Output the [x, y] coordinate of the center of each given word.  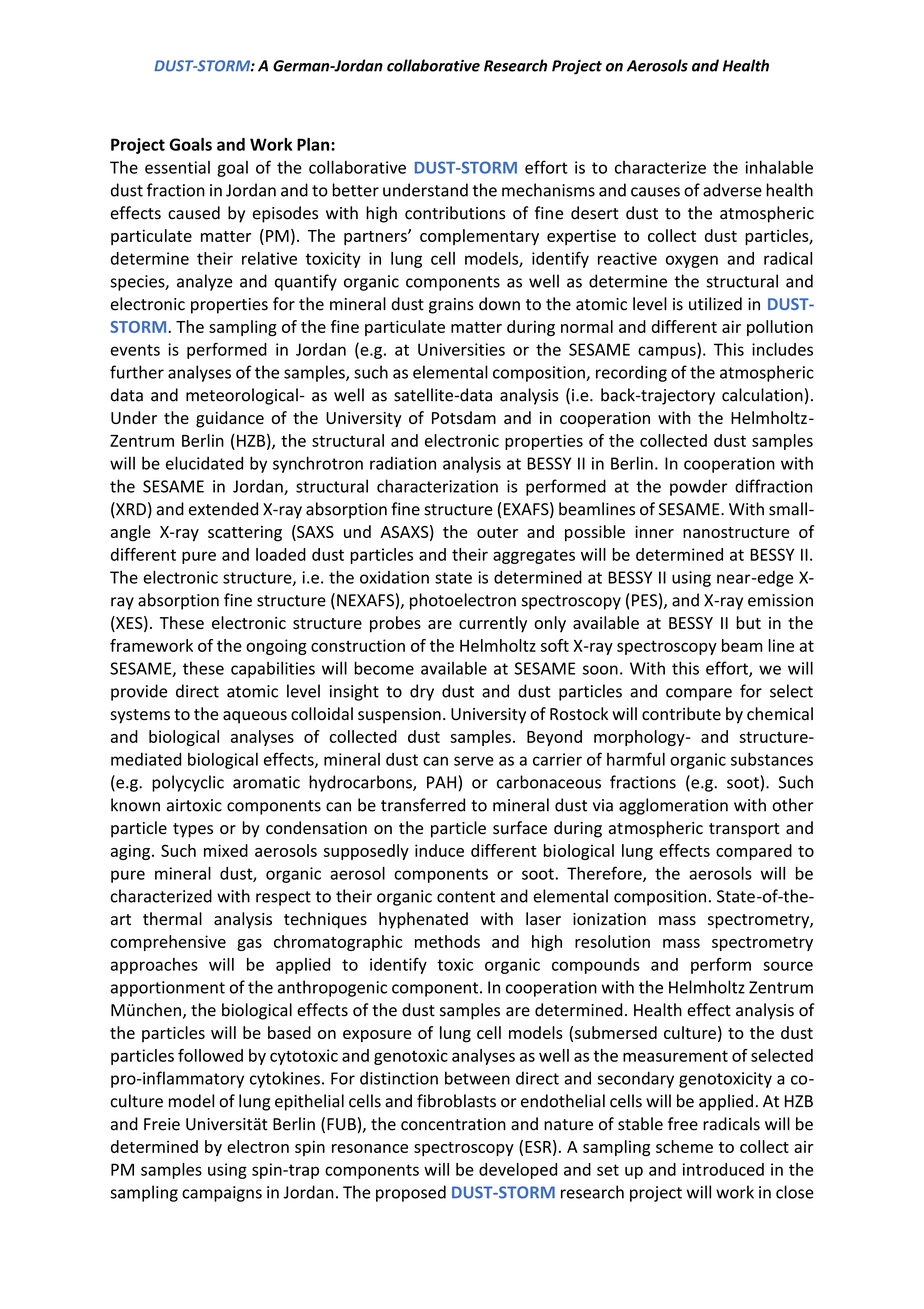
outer [497, 532]
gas [249, 945]
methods [447, 941]
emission [780, 600]
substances [772, 759]
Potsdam [464, 417]
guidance [230, 419]
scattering [245, 534]
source [788, 966]
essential [177, 167]
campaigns [222, 1194]
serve [474, 761]
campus [668, 352]
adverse [732, 190]
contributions [455, 213]
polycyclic [188, 783]
